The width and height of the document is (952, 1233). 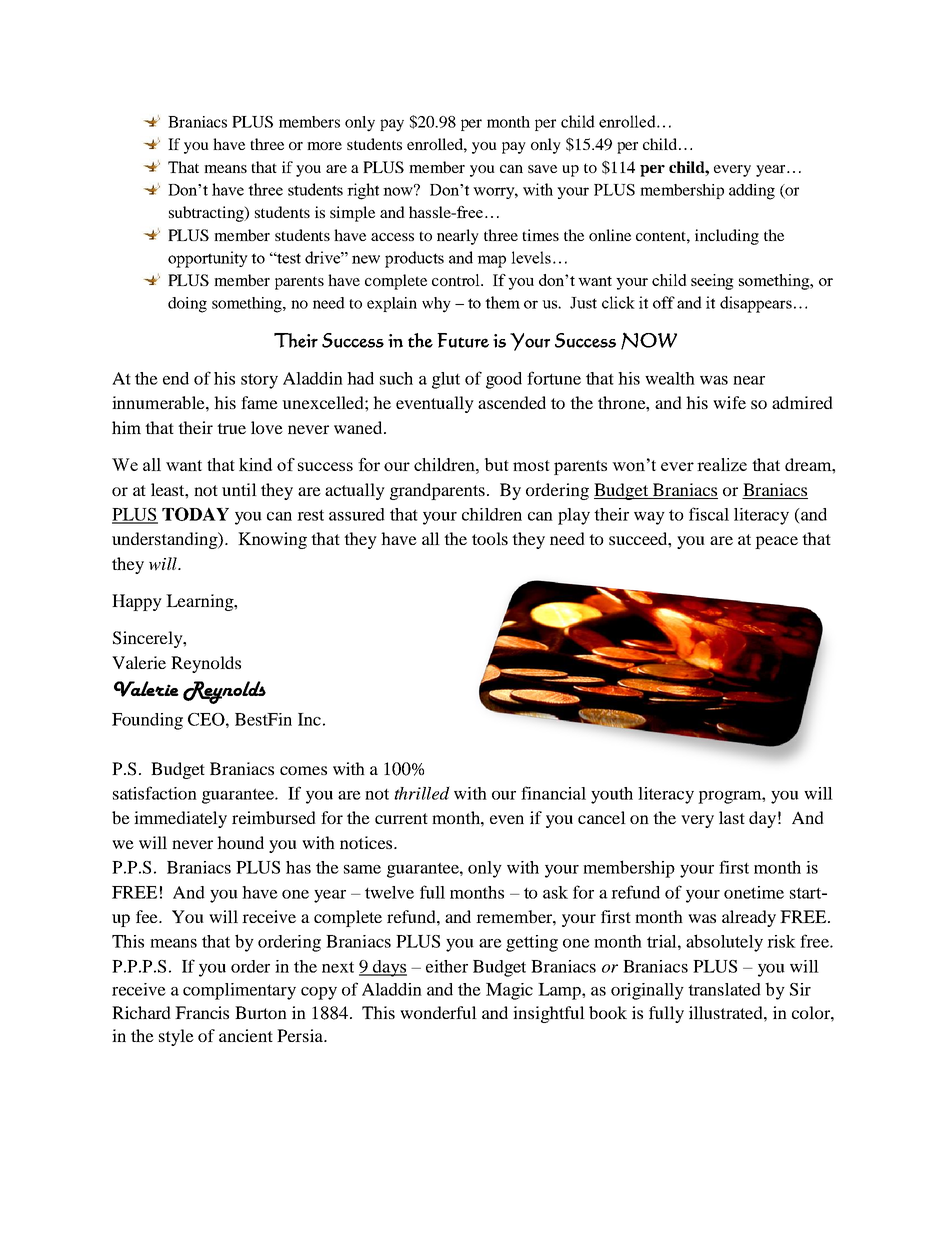 I want to click on wife, so click(x=729, y=402).
